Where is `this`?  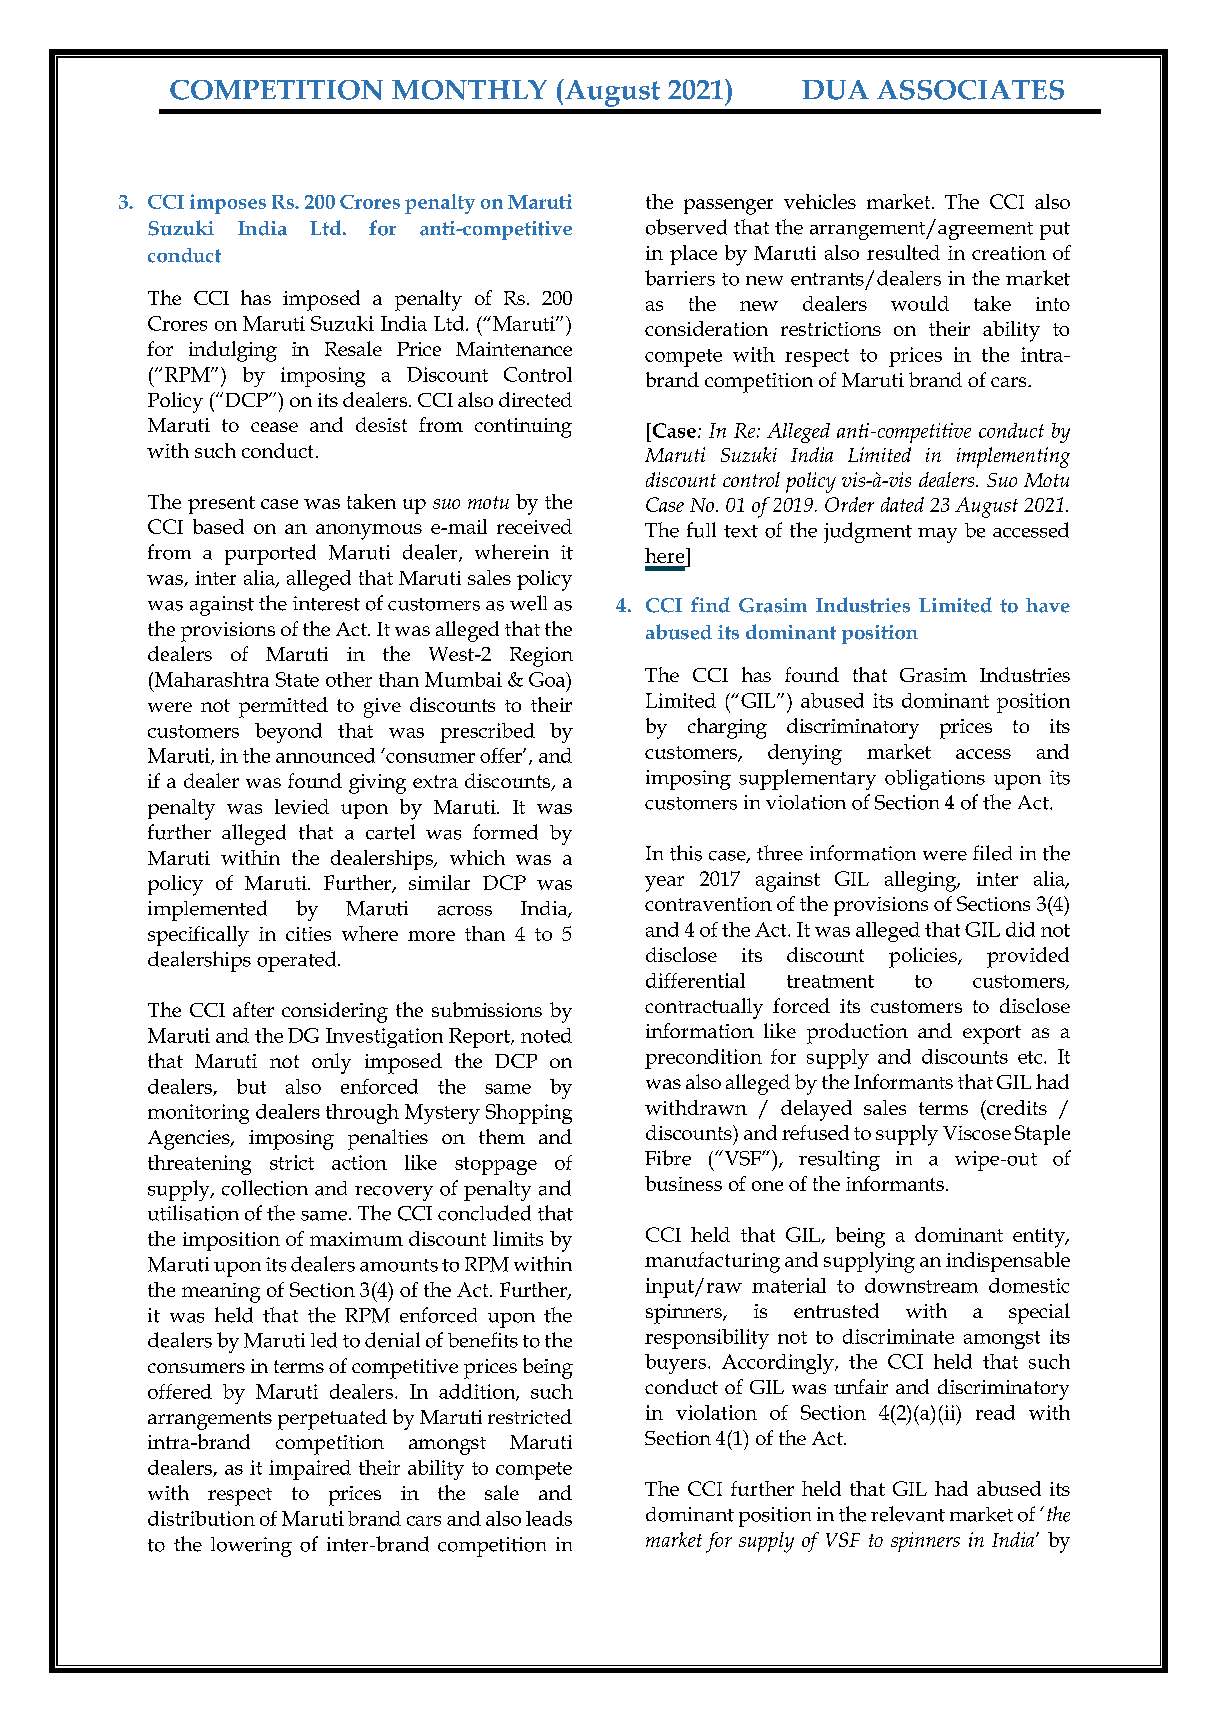
this is located at coordinates (686, 853).
